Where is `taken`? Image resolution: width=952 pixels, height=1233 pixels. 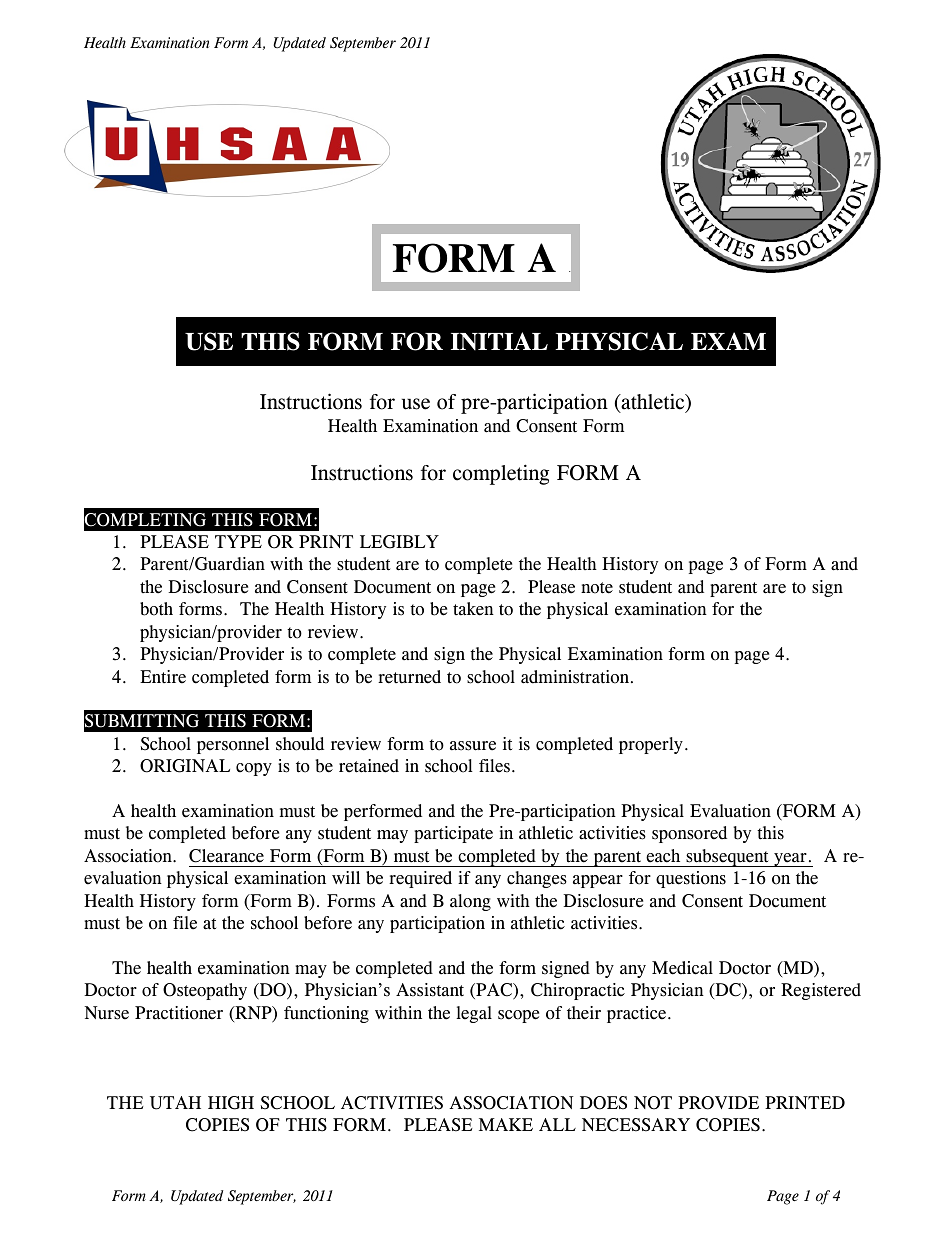
taken is located at coordinates (473, 609).
